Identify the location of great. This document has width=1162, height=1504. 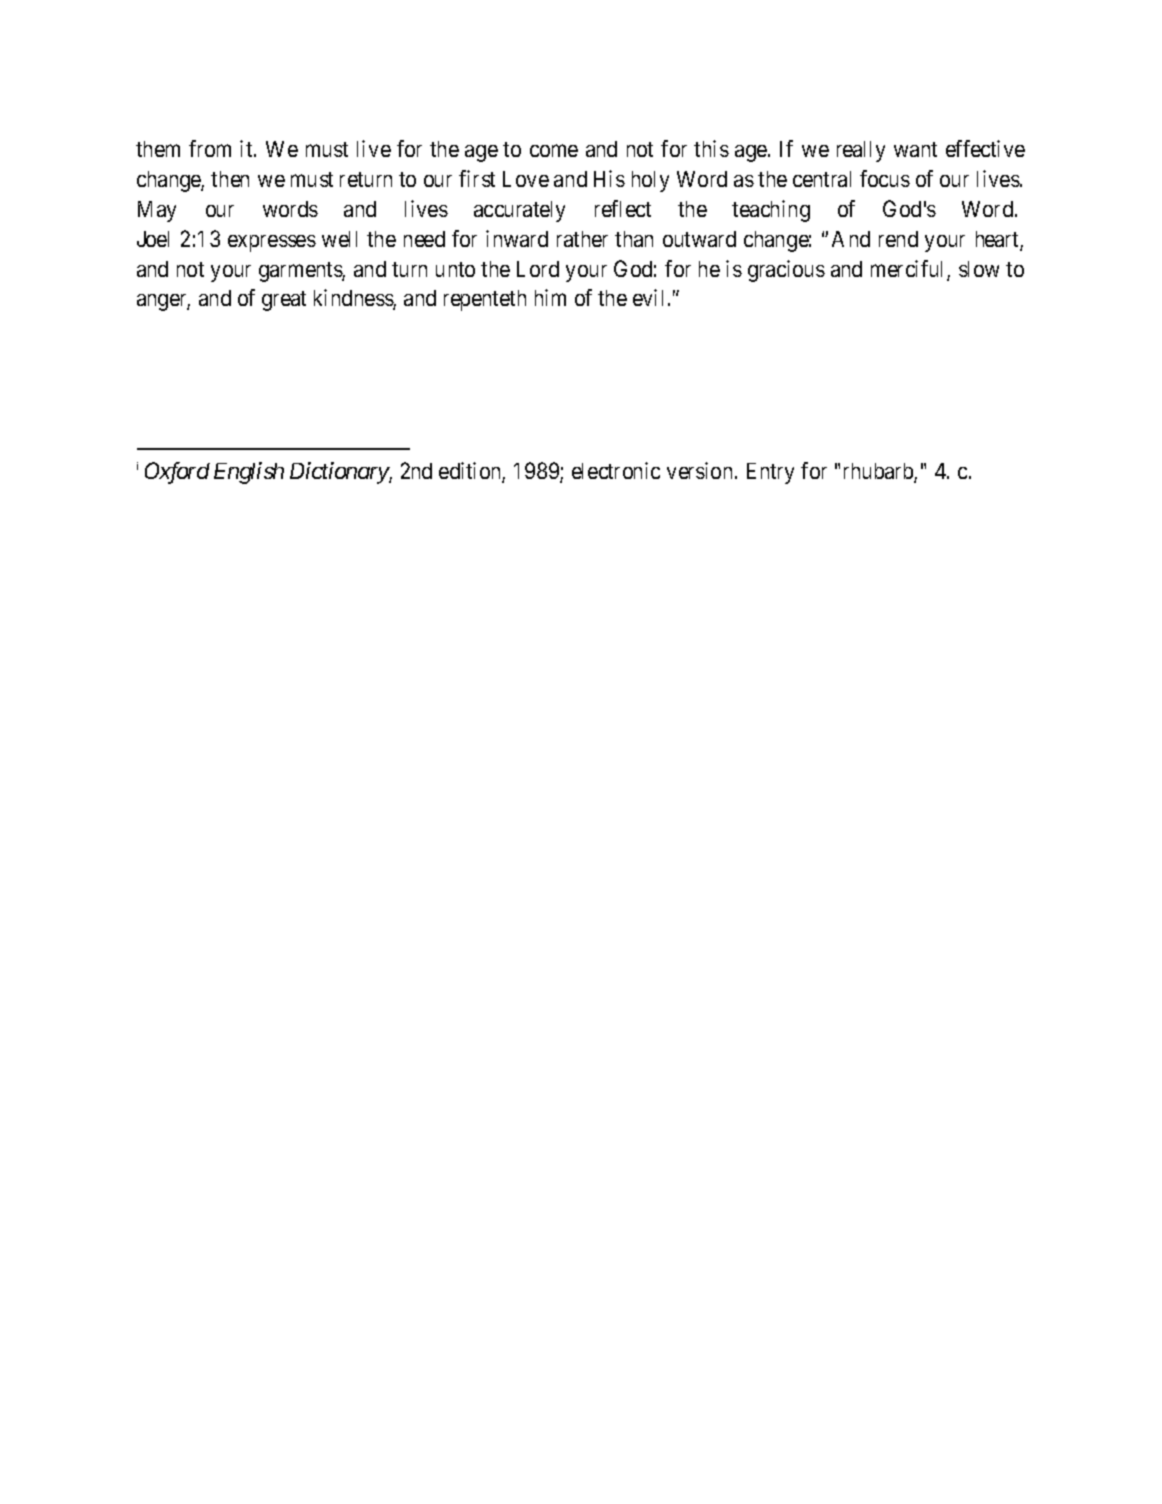
(284, 301).
